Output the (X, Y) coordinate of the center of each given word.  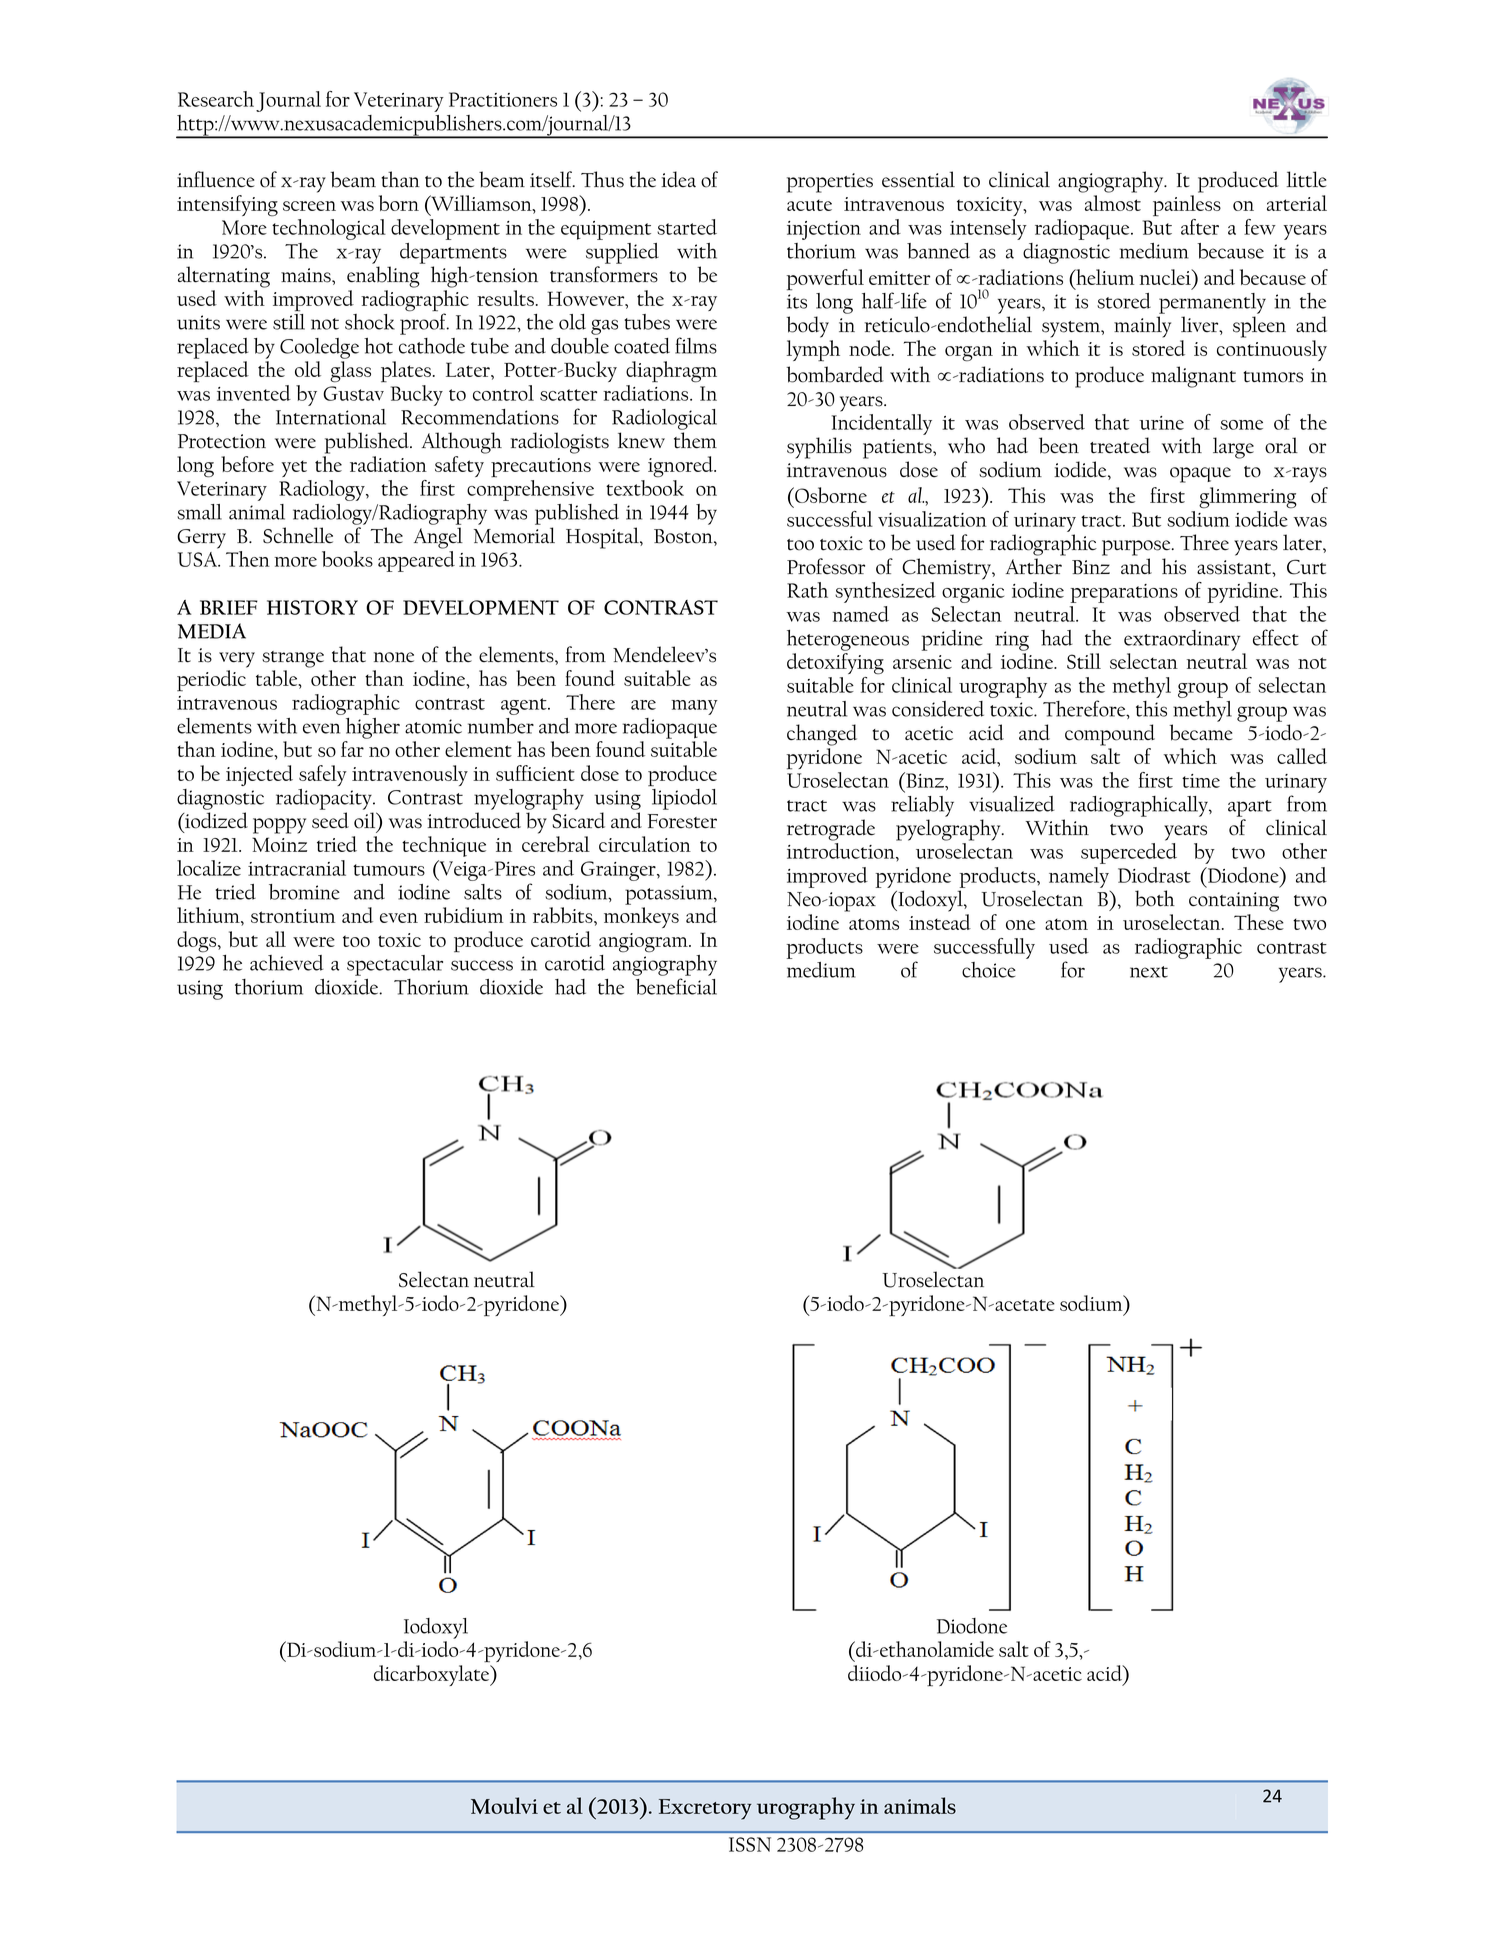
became (1200, 732)
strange (293, 659)
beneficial (676, 986)
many (694, 707)
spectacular (395, 965)
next (1149, 972)
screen (309, 206)
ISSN (750, 1844)
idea (678, 179)
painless (1187, 206)
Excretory (705, 1809)
